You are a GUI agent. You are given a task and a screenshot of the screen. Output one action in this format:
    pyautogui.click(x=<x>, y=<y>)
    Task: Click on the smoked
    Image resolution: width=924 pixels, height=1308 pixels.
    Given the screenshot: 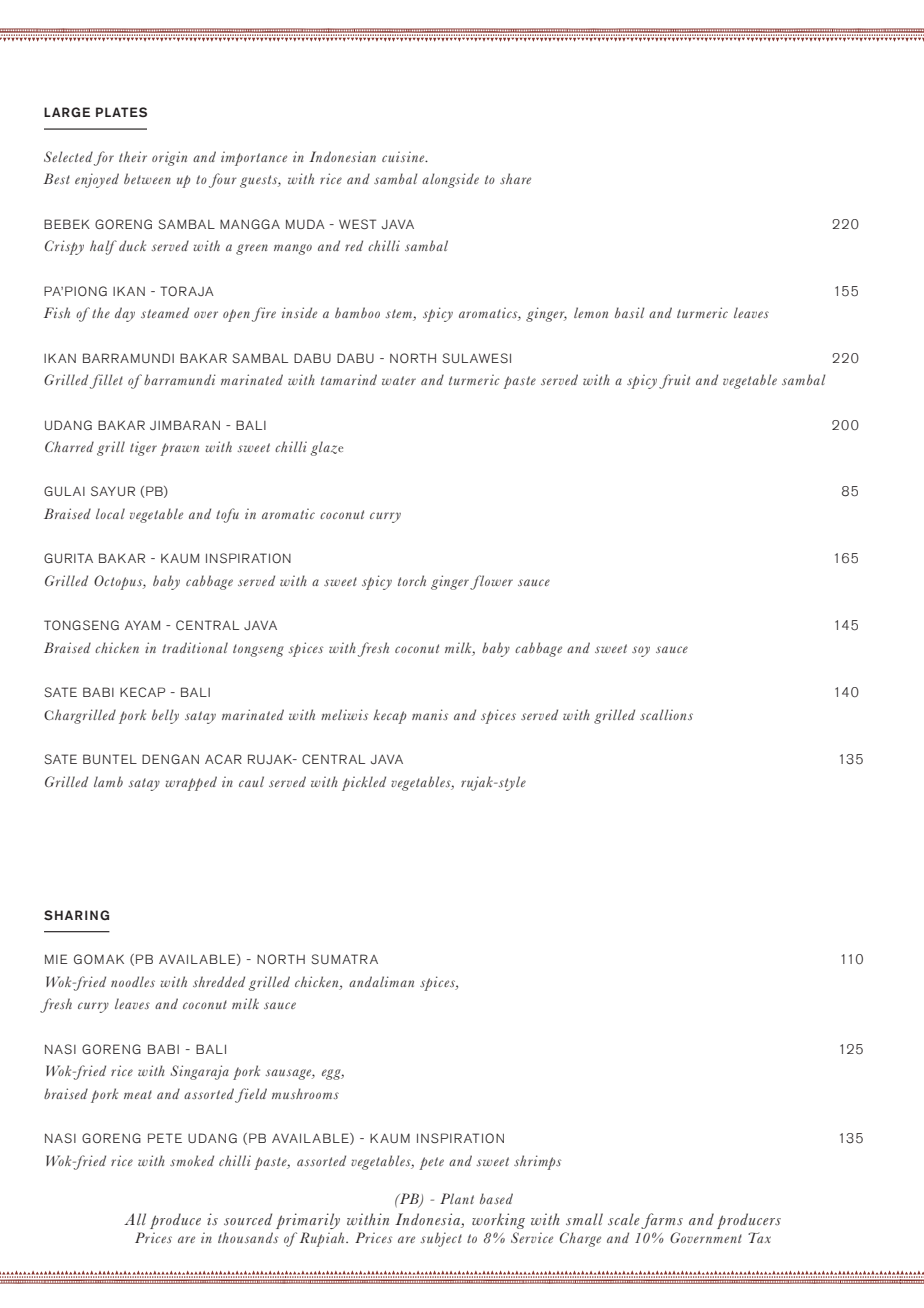 What is the action you would take?
    pyautogui.click(x=192, y=1160)
